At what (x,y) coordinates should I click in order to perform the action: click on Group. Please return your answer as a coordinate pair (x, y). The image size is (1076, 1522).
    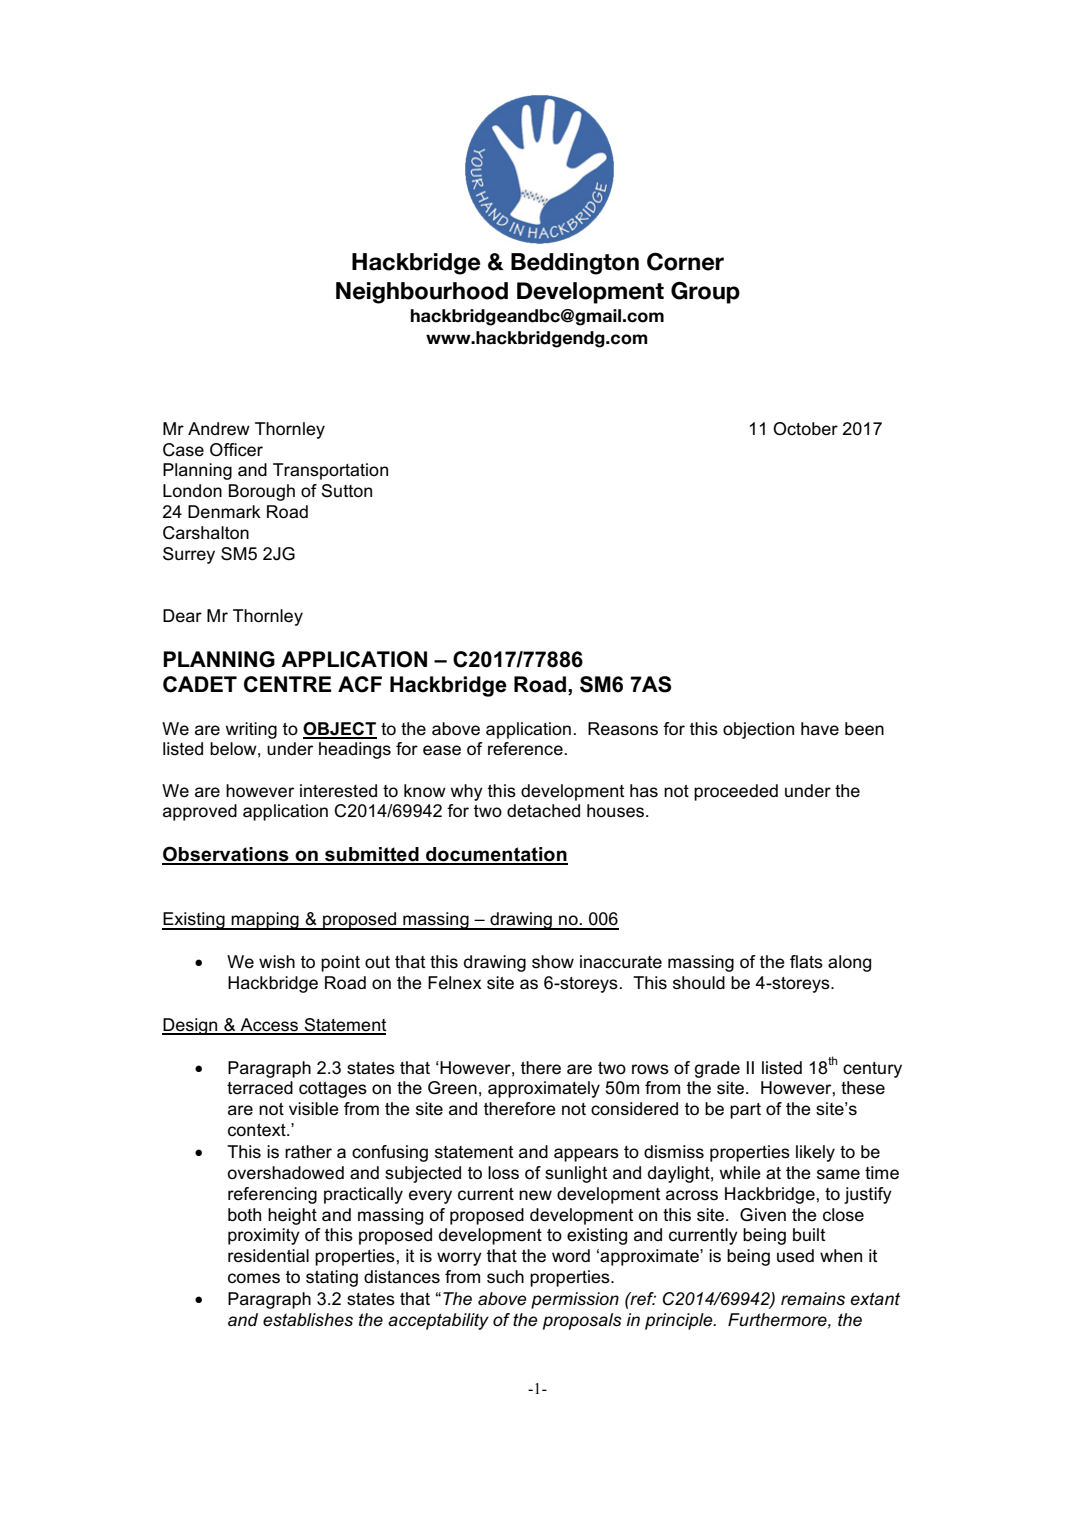
    Looking at the image, I should click on (705, 292).
